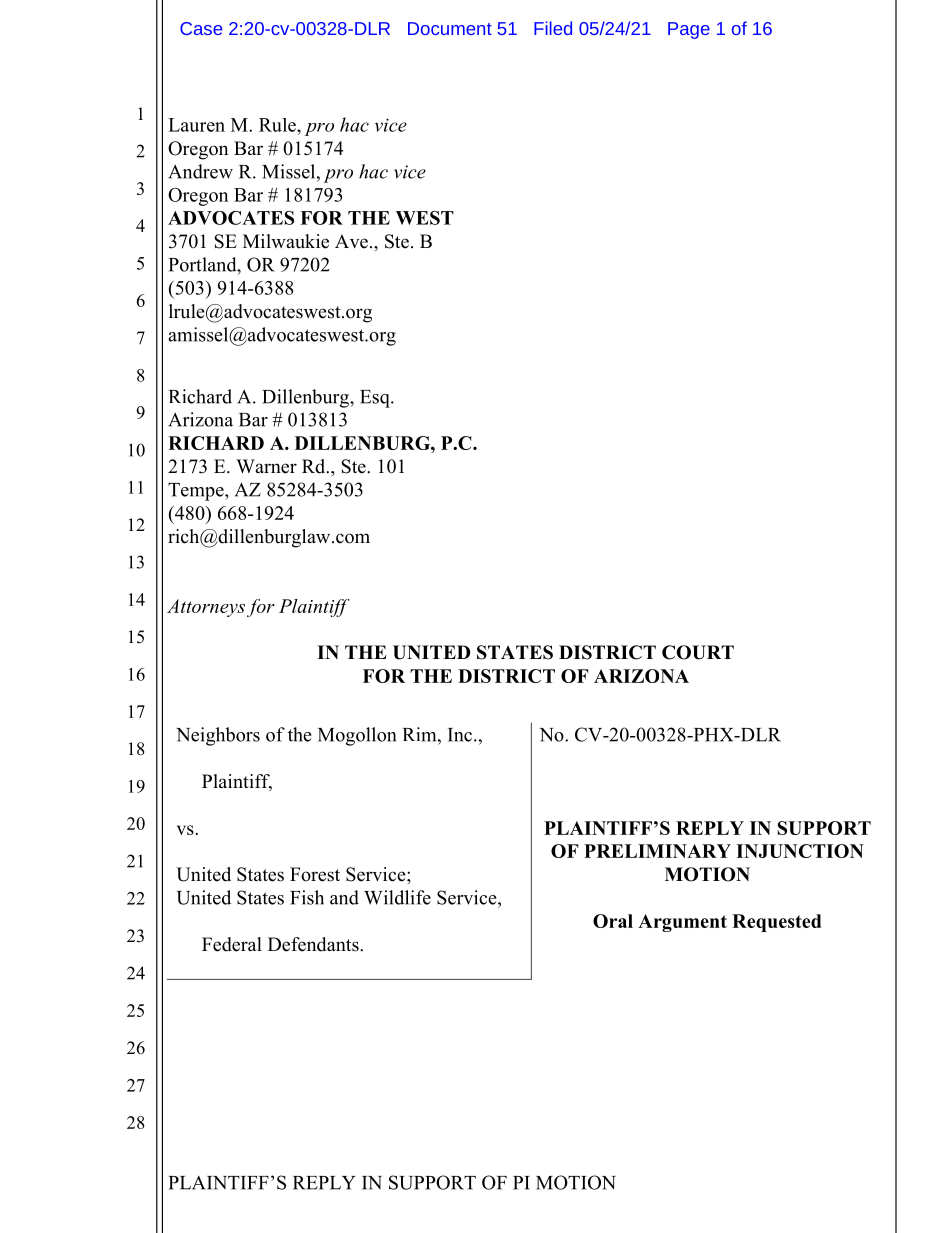 This page has width=952, height=1233. I want to click on Case, so click(201, 28).
